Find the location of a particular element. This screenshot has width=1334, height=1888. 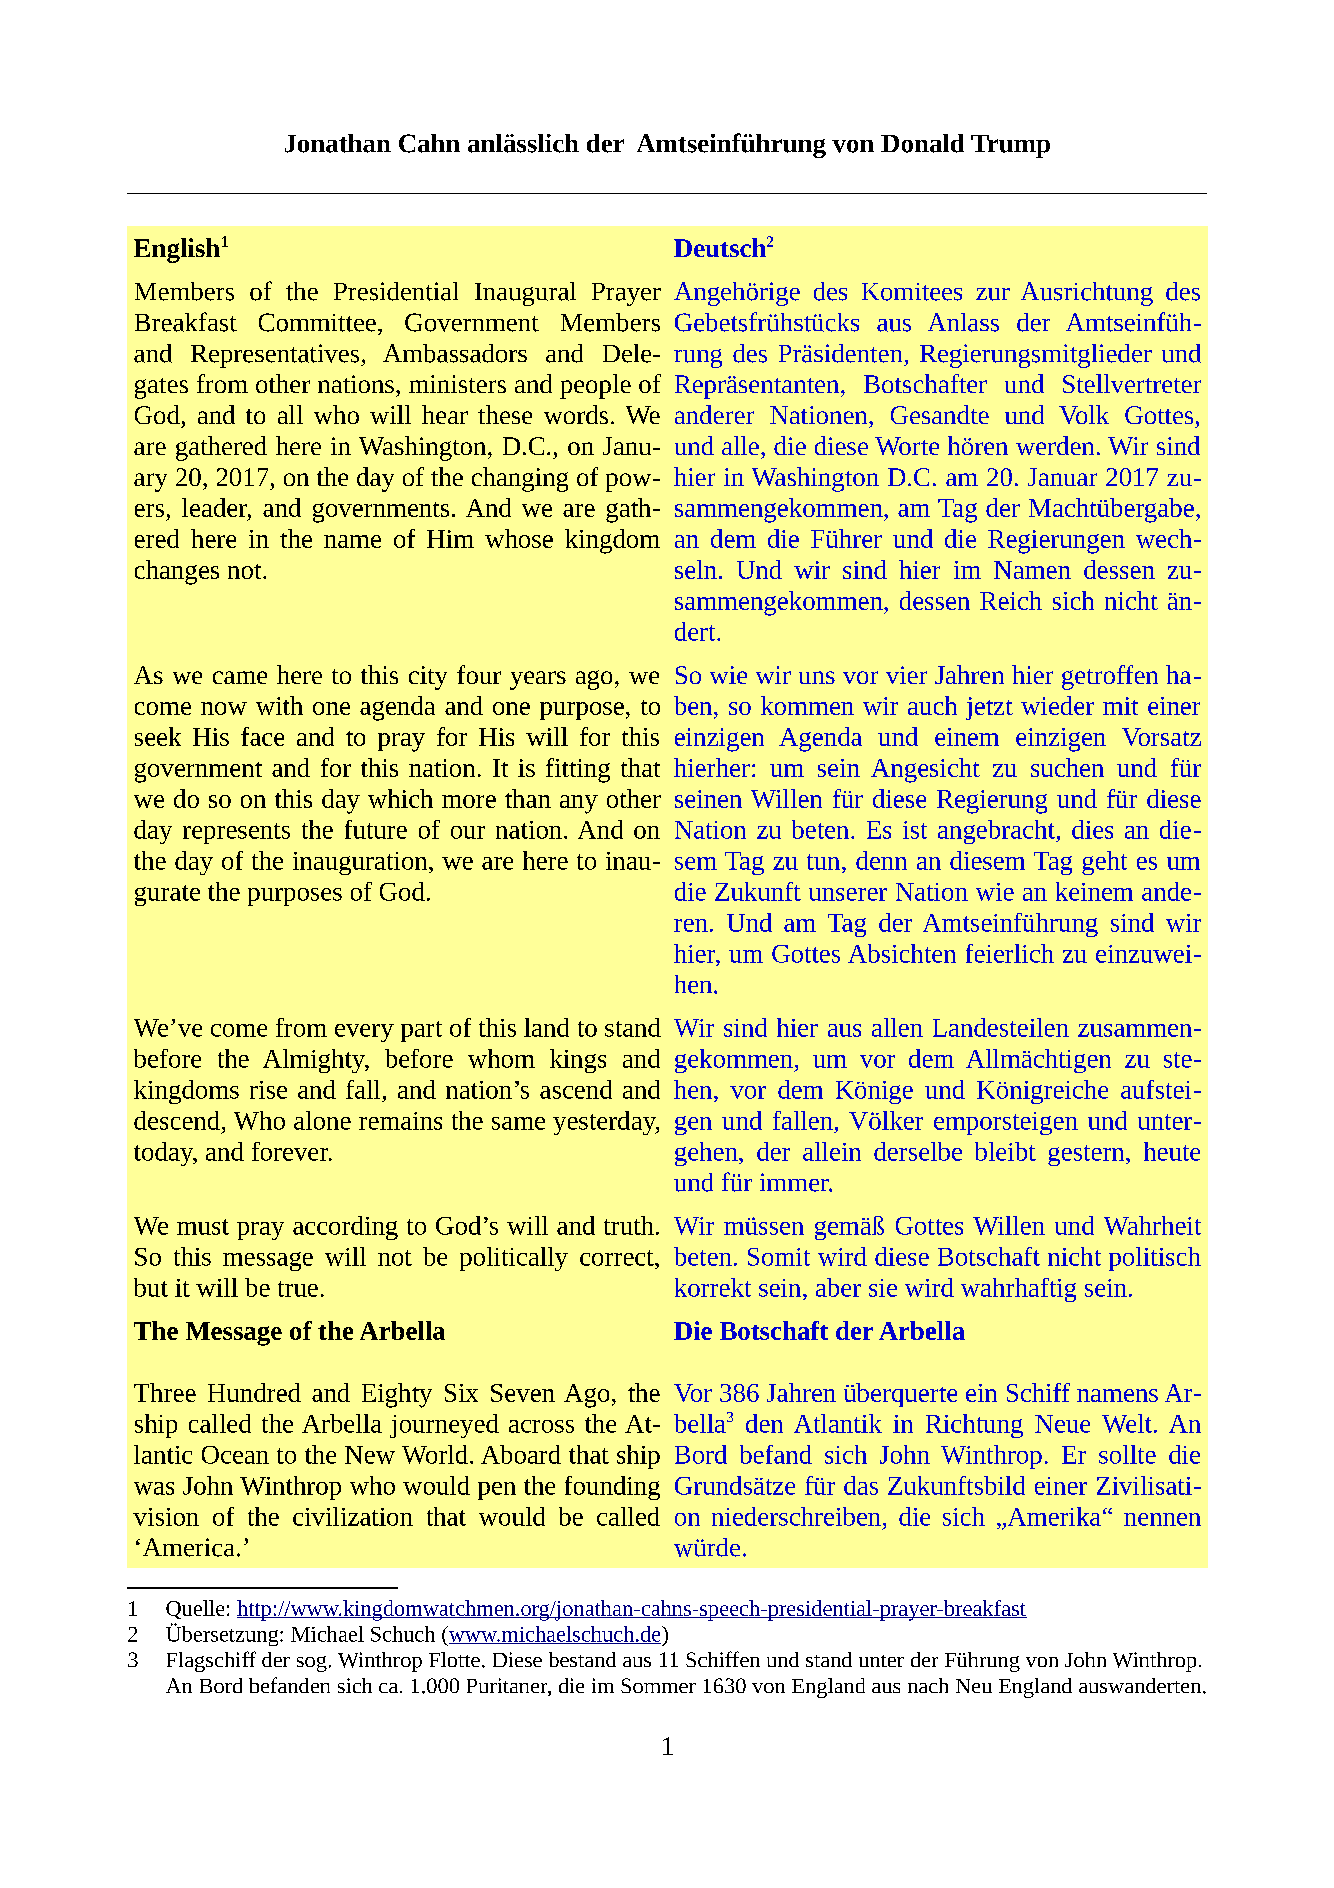

sie is located at coordinates (883, 1288).
